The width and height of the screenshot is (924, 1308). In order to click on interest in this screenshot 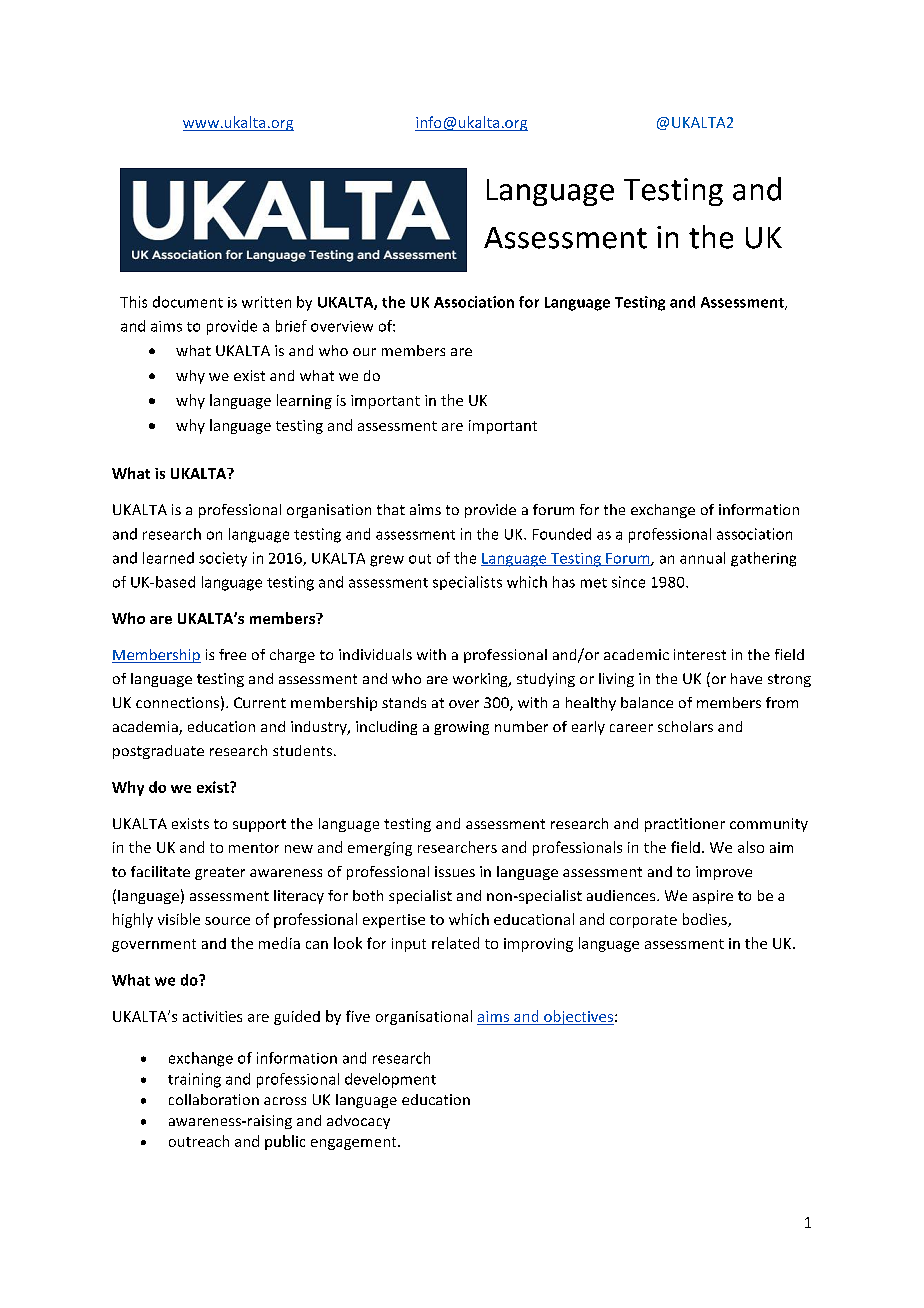, I will do `click(700, 654)`.
